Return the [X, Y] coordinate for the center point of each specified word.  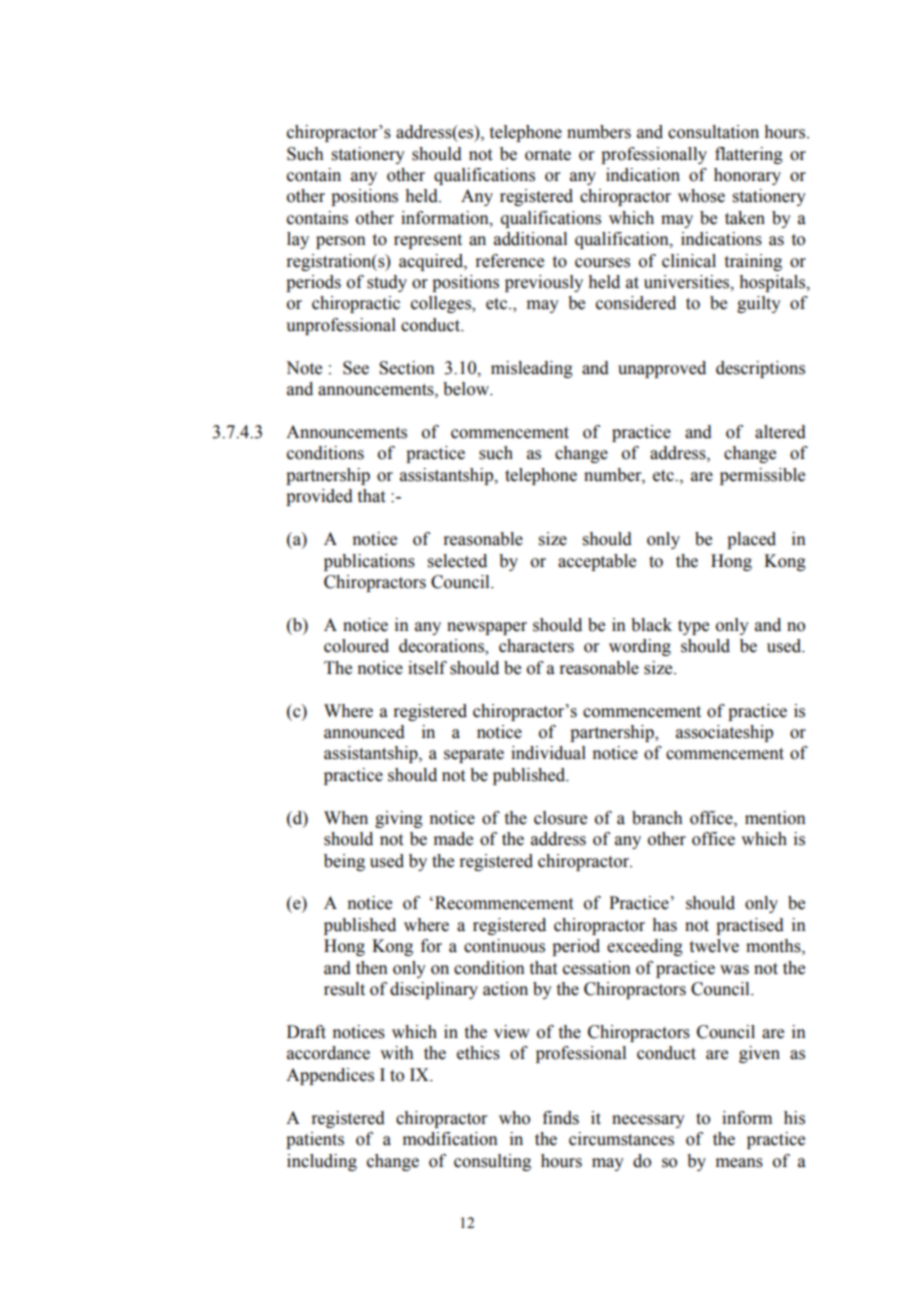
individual [548, 753]
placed [751, 540]
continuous [504, 946]
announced [364, 732]
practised [750, 926]
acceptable [597, 562]
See [356, 368]
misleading [532, 369]
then [372, 968]
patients [315, 1140]
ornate [548, 155]
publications [369, 562]
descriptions [760, 369]
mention [775, 818]
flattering [749, 155]
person [341, 242]
